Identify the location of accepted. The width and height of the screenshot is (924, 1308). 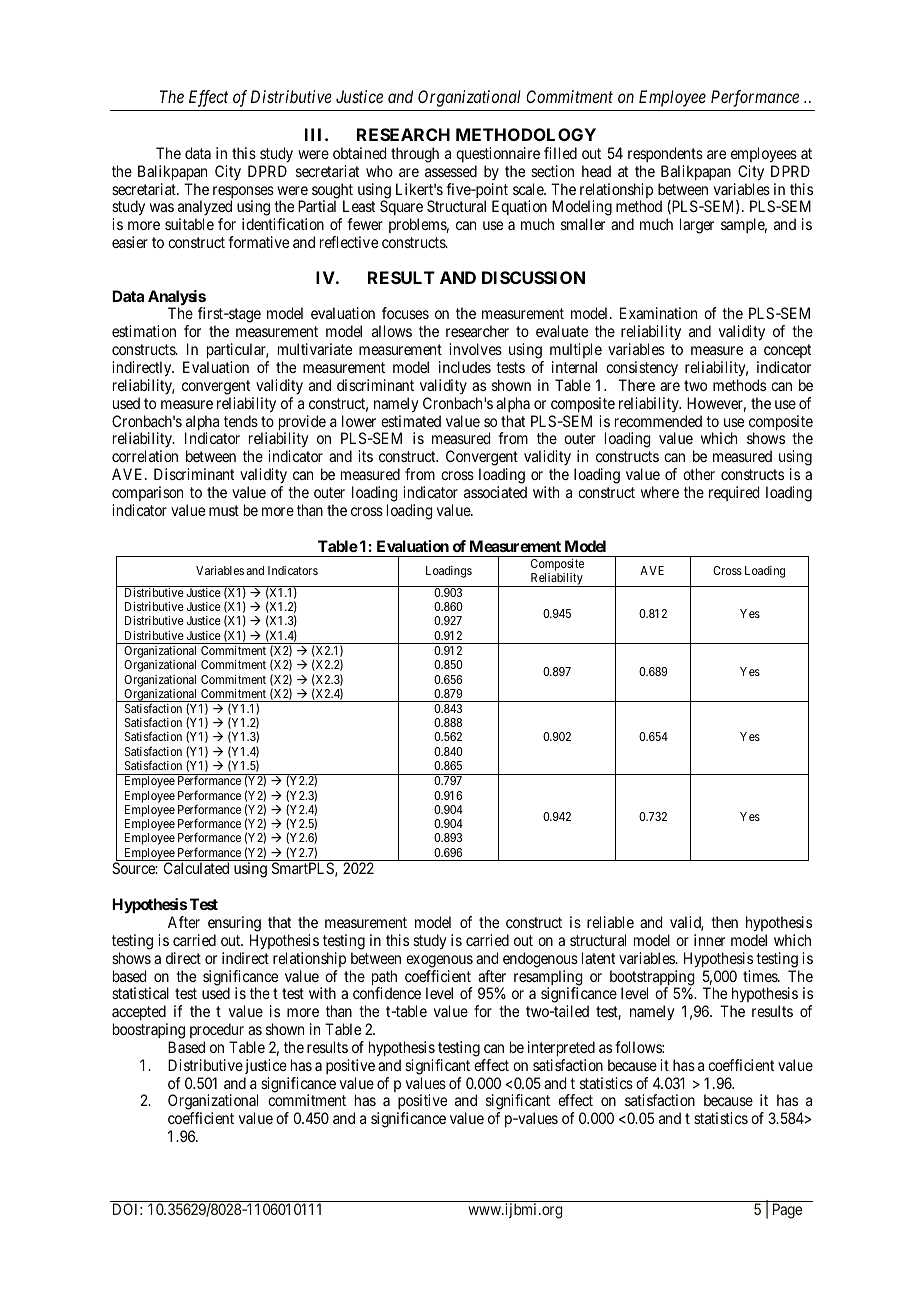
(140, 1014).
